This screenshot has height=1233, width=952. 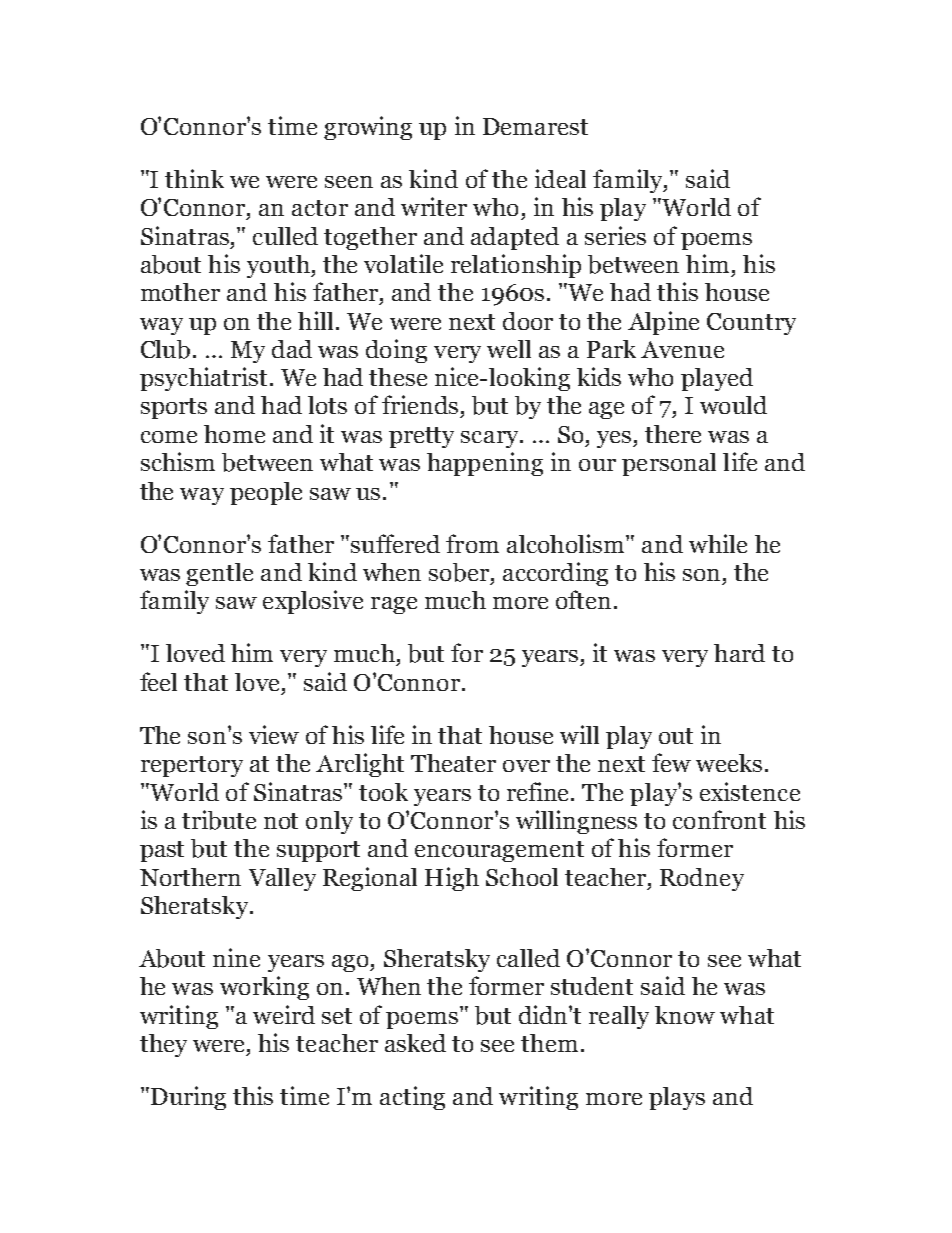 What do you see at coordinates (615, 235) in the screenshot?
I see `series` at bounding box center [615, 235].
